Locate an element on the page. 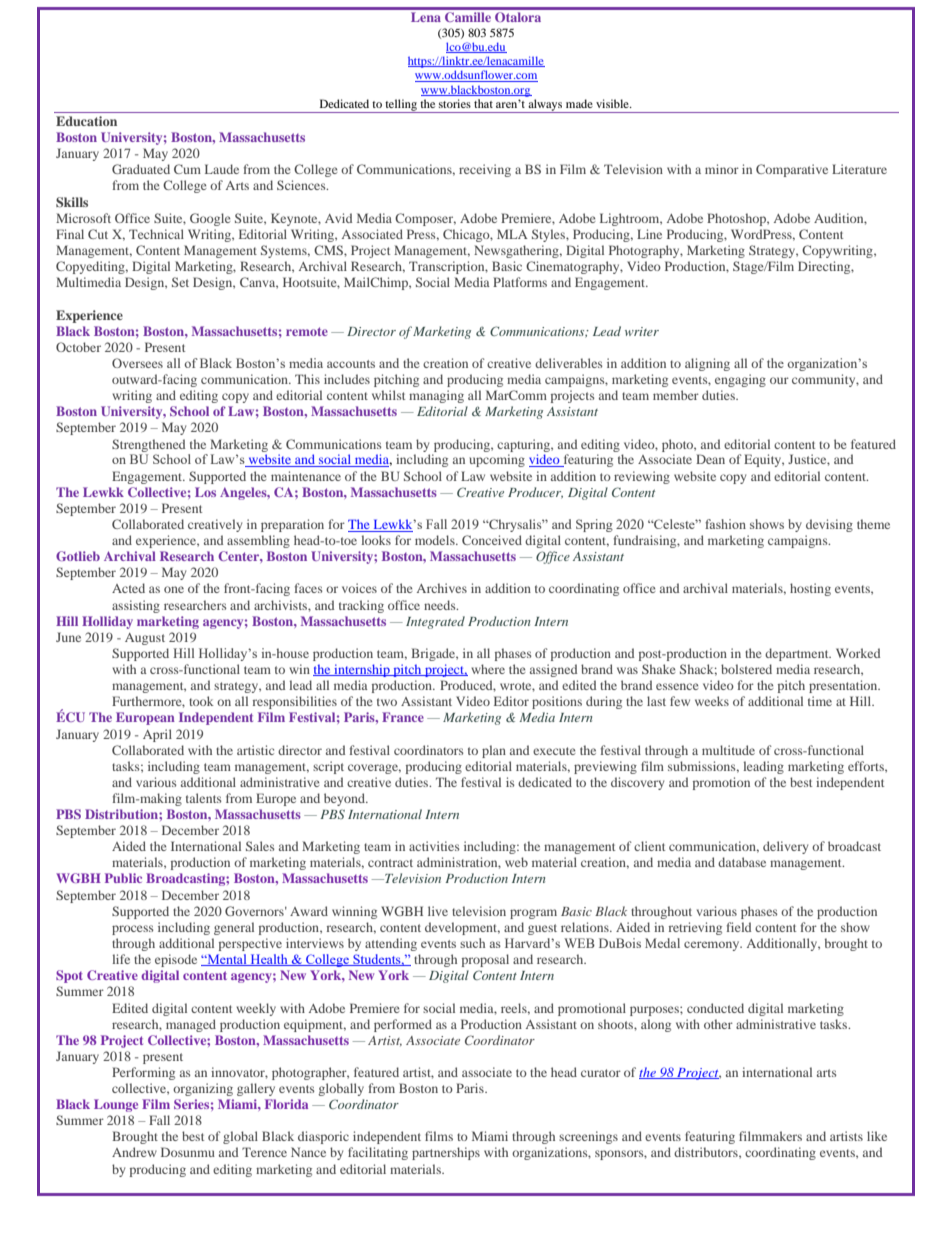 Image resolution: width=952 pixels, height=1233 pixels. Strengthened is located at coordinates (148, 445).
